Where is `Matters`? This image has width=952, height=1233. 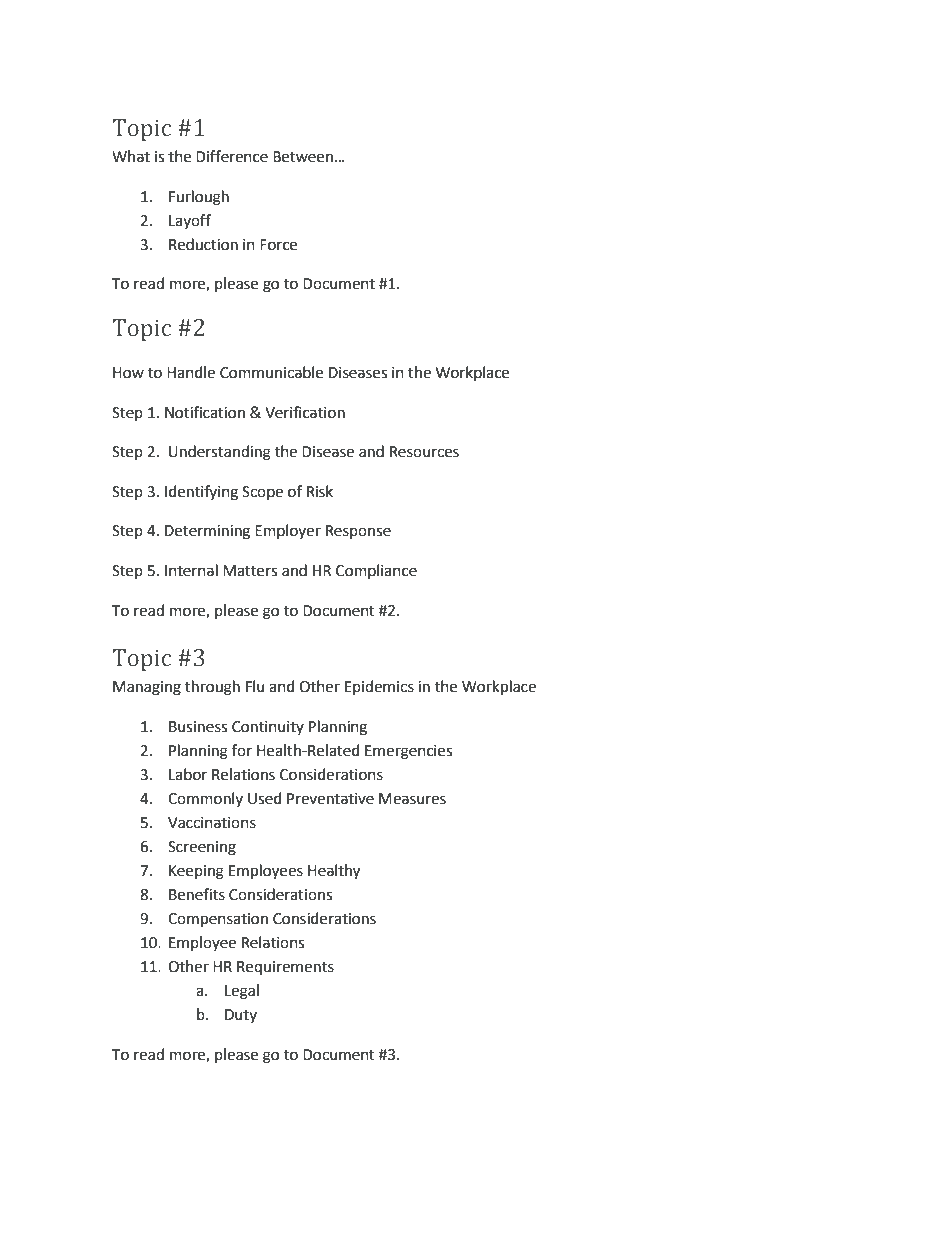 Matters is located at coordinates (250, 571).
